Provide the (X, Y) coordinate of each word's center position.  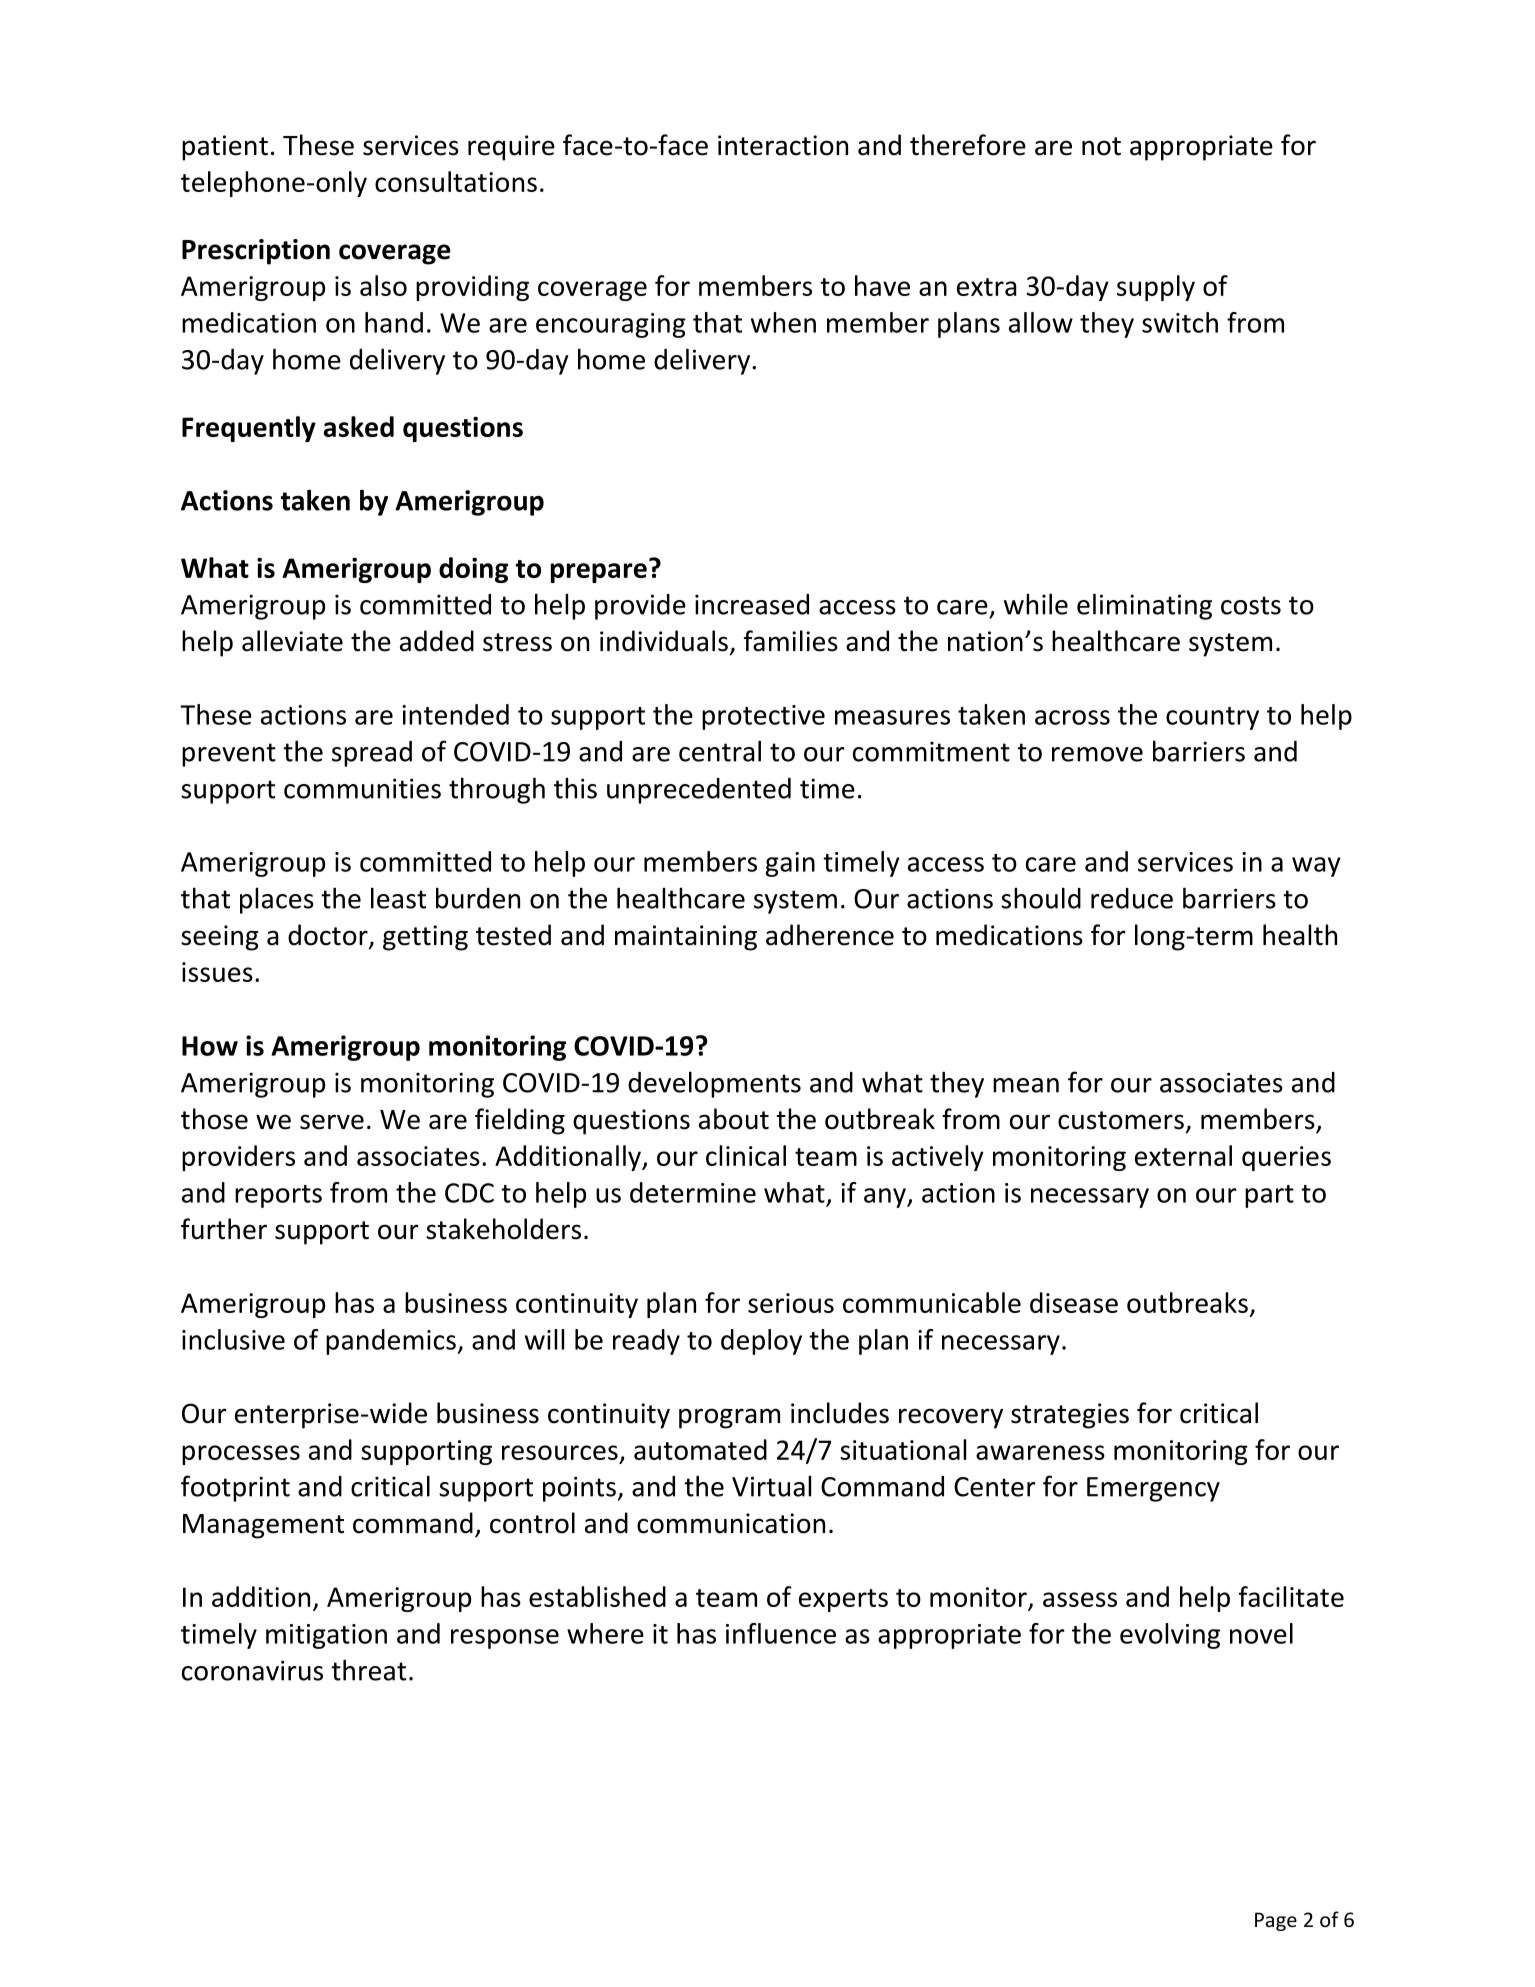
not (1101, 146)
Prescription (256, 252)
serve (332, 1122)
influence (781, 1633)
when (783, 322)
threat (368, 1670)
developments (714, 1084)
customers (1121, 1120)
